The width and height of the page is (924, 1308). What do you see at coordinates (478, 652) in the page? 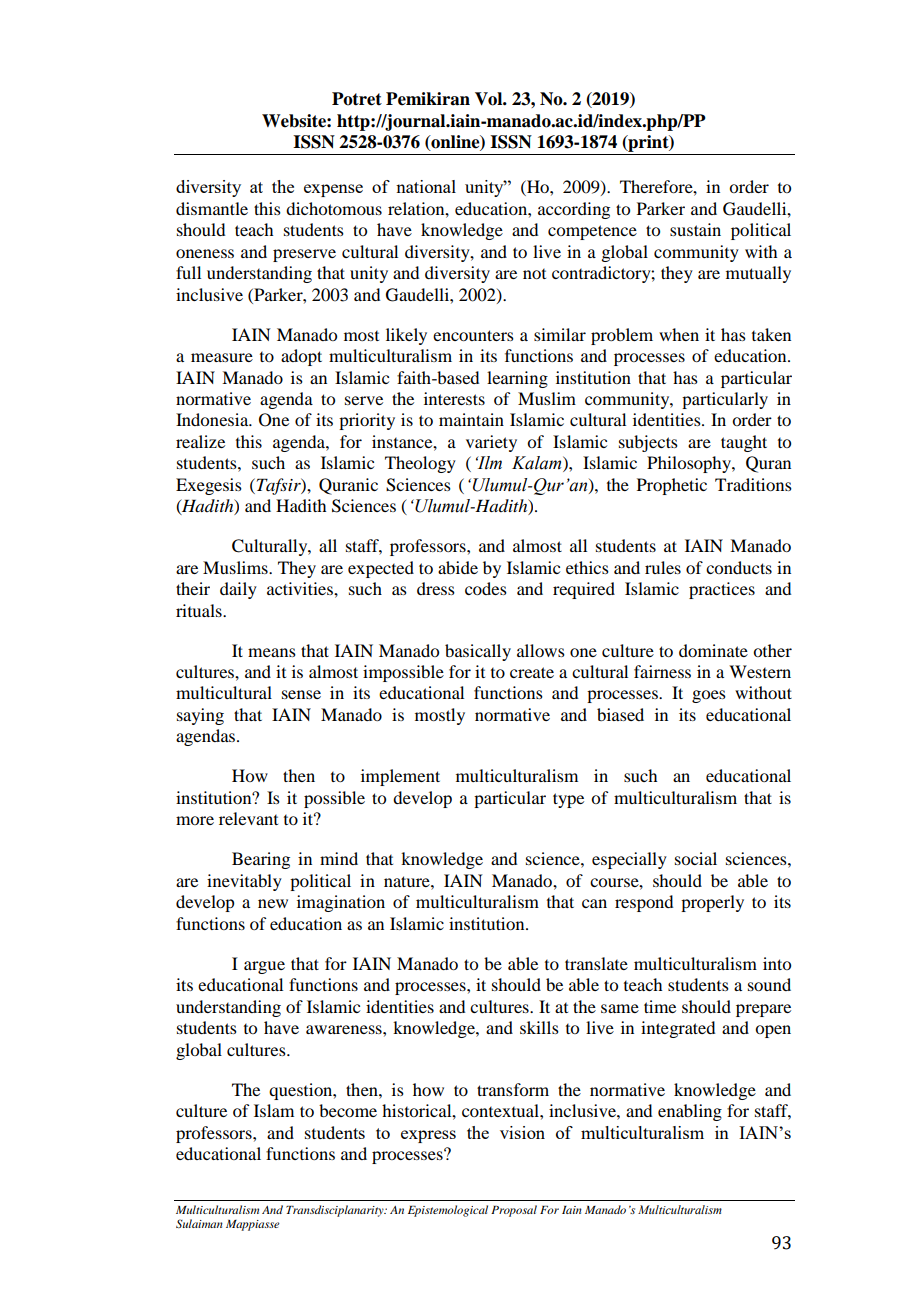
I see `basically` at bounding box center [478, 652].
